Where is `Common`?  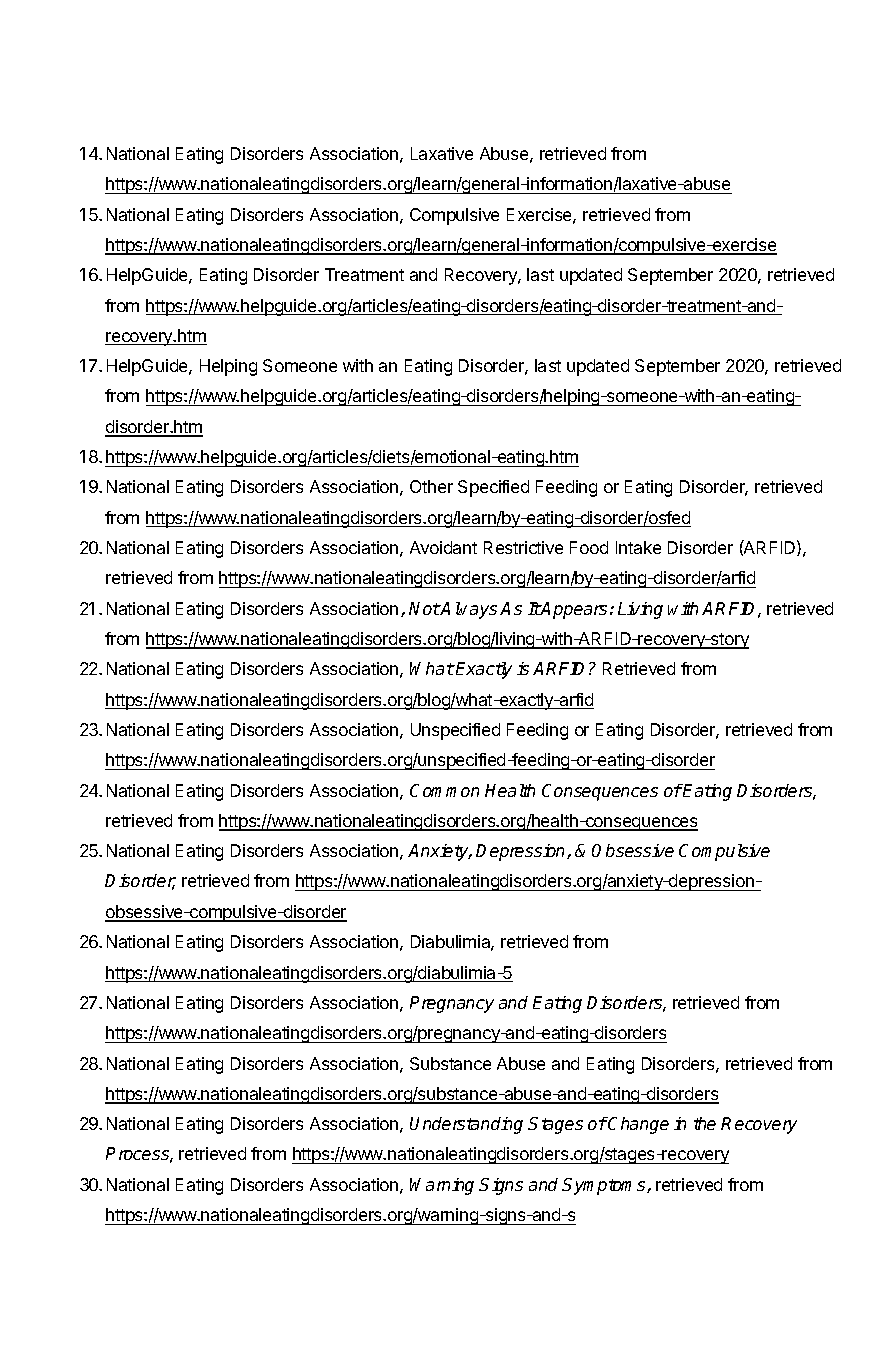
Common is located at coordinates (444, 790).
